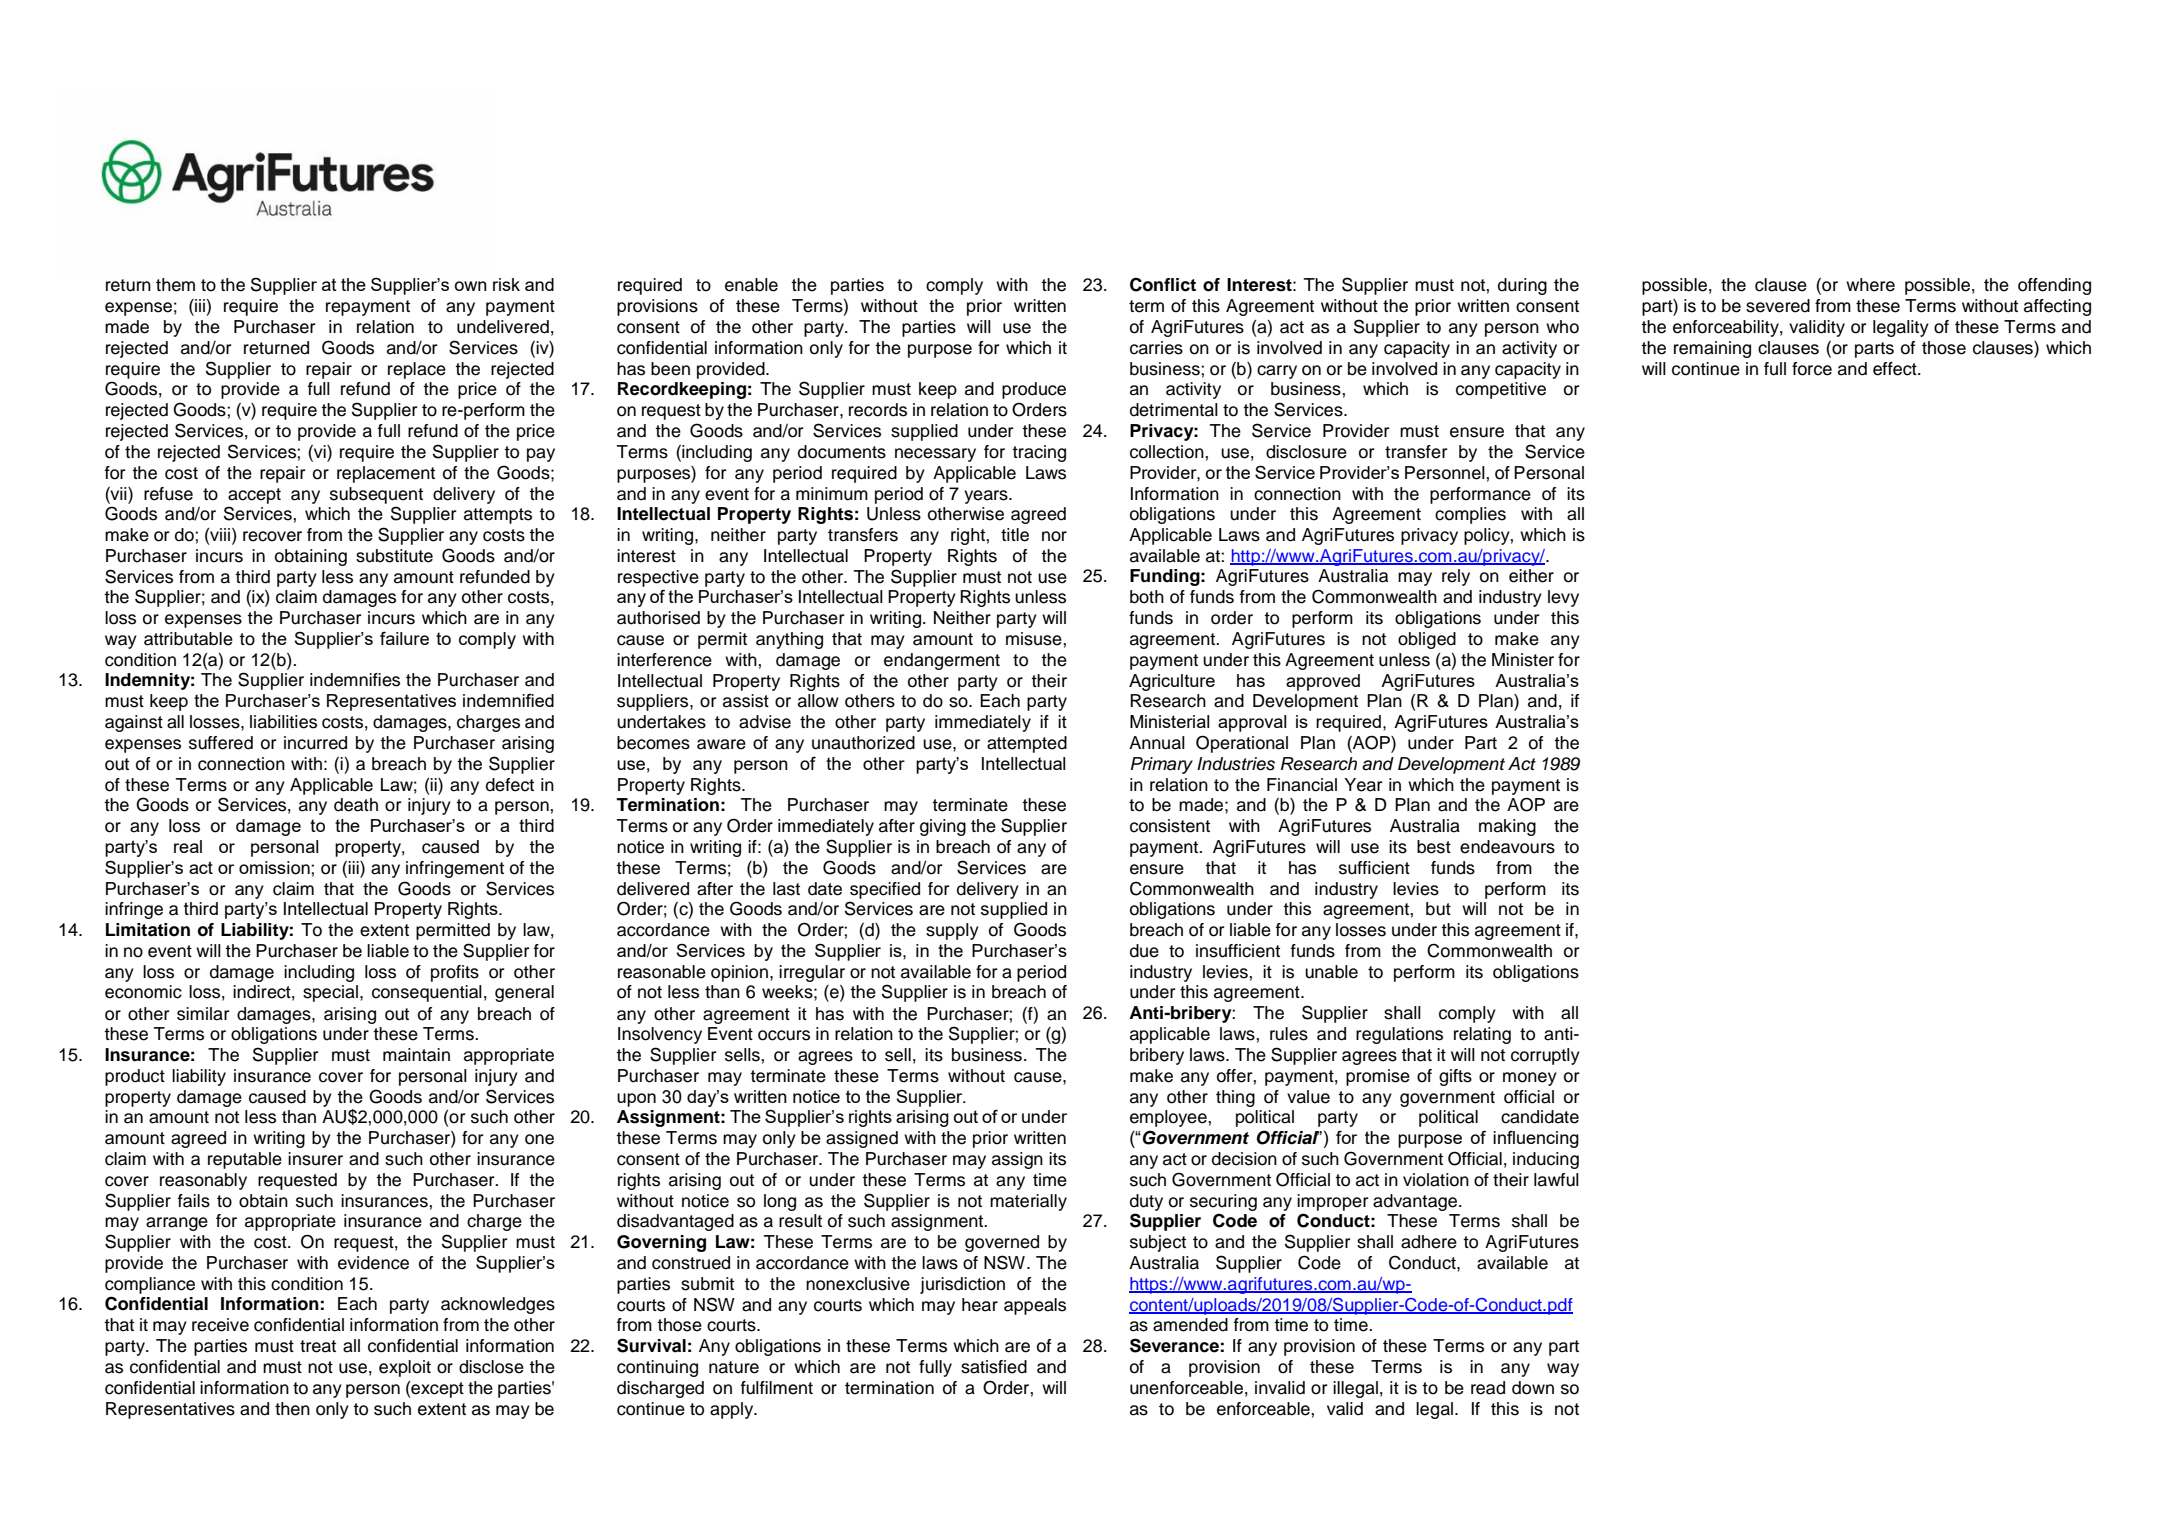 The image size is (2175, 1538). Describe the element at coordinates (405, 1368) in the screenshot. I see `exploit` at that location.
